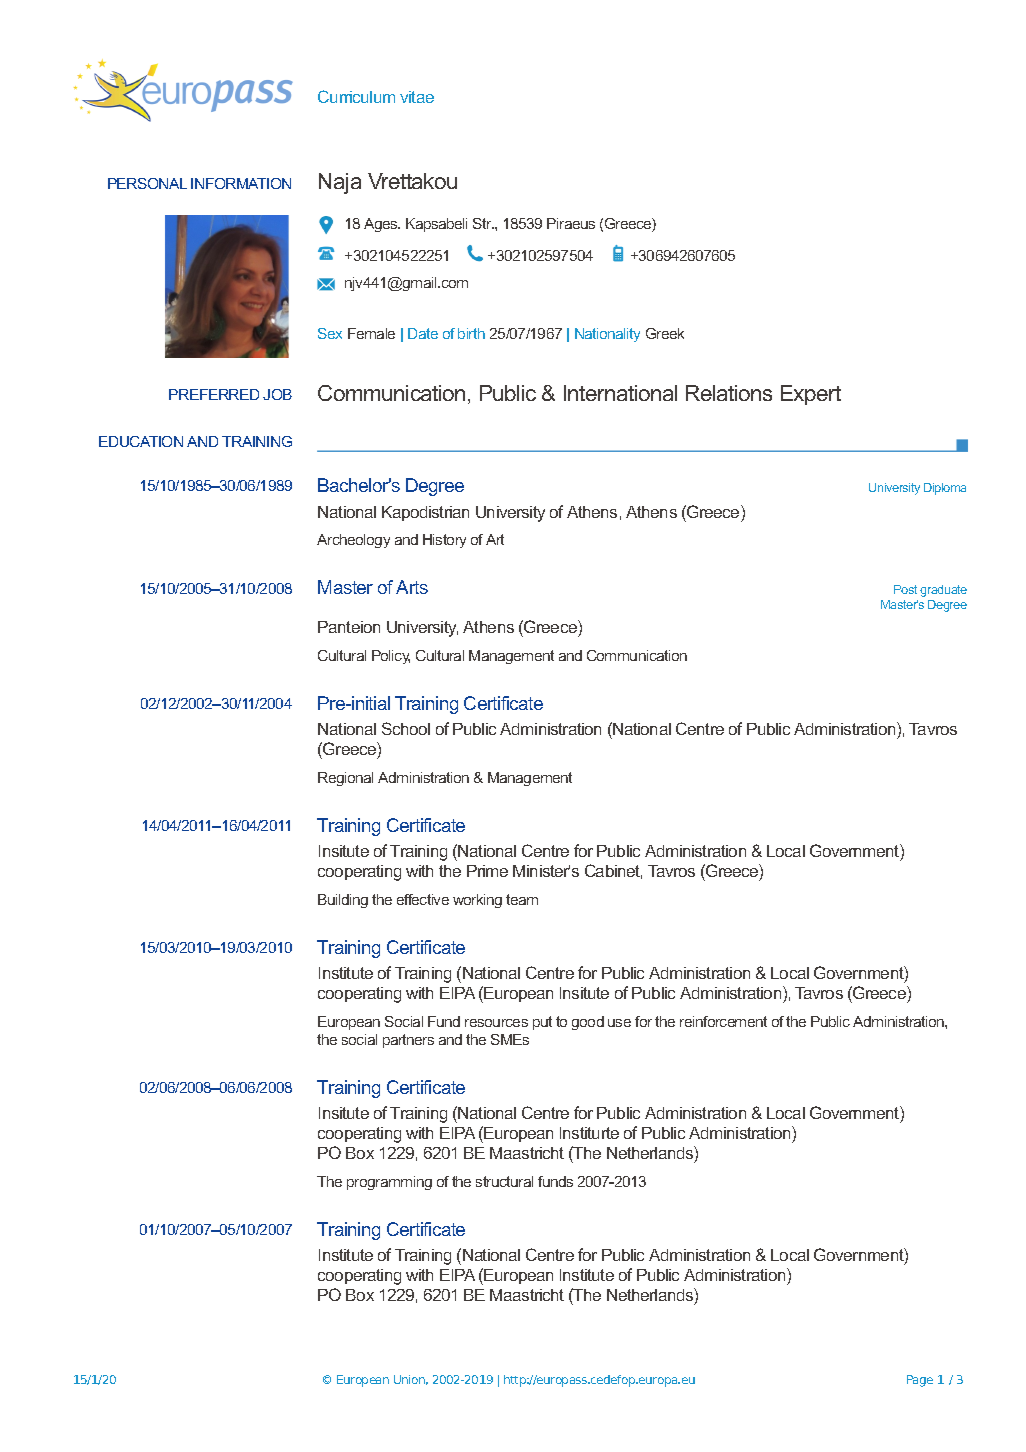 This screenshot has width=1026, height=1452. I want to click on INFORMATION, so click(241, 183).
